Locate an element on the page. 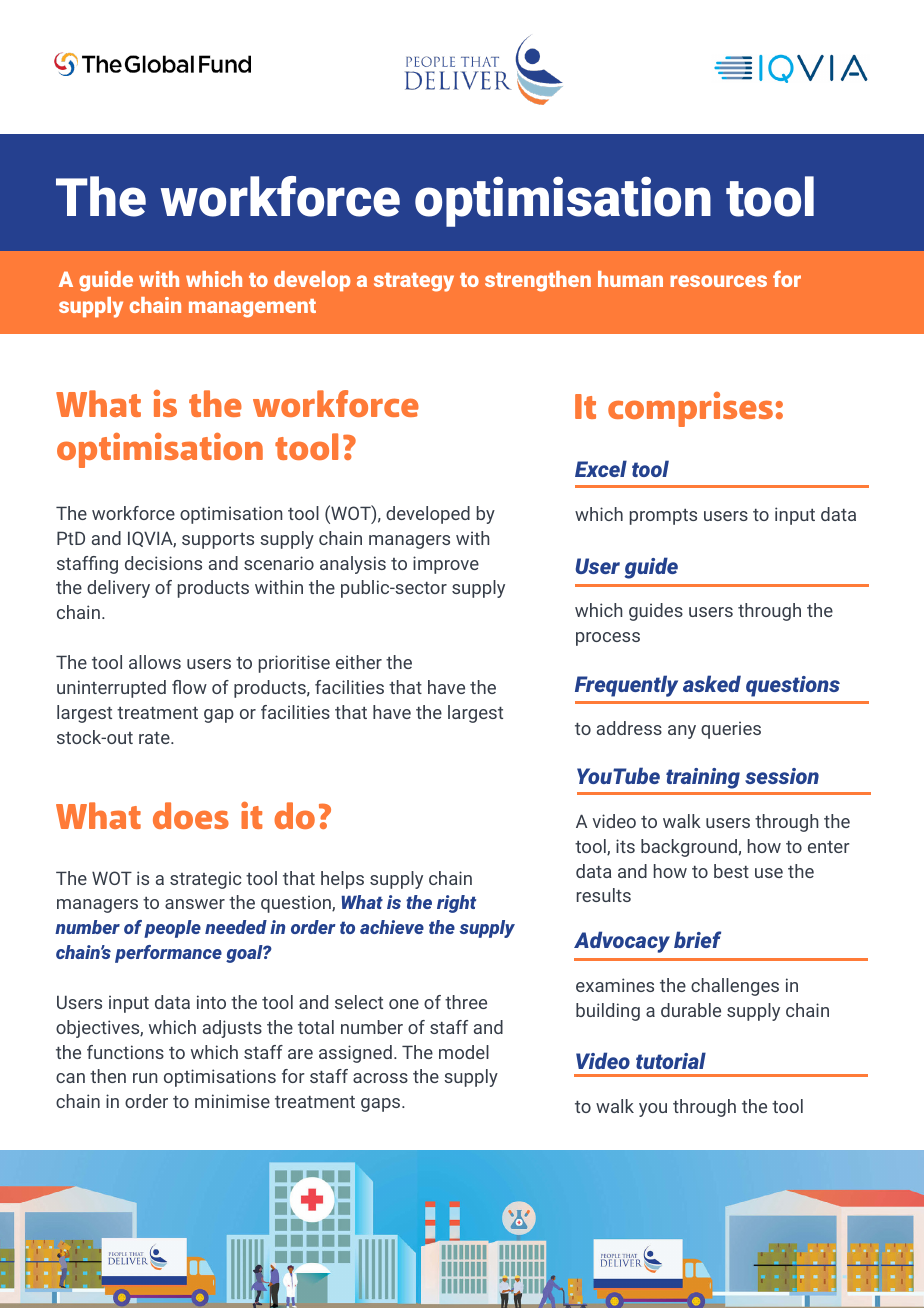  right is located at coordinates (456, 904).
